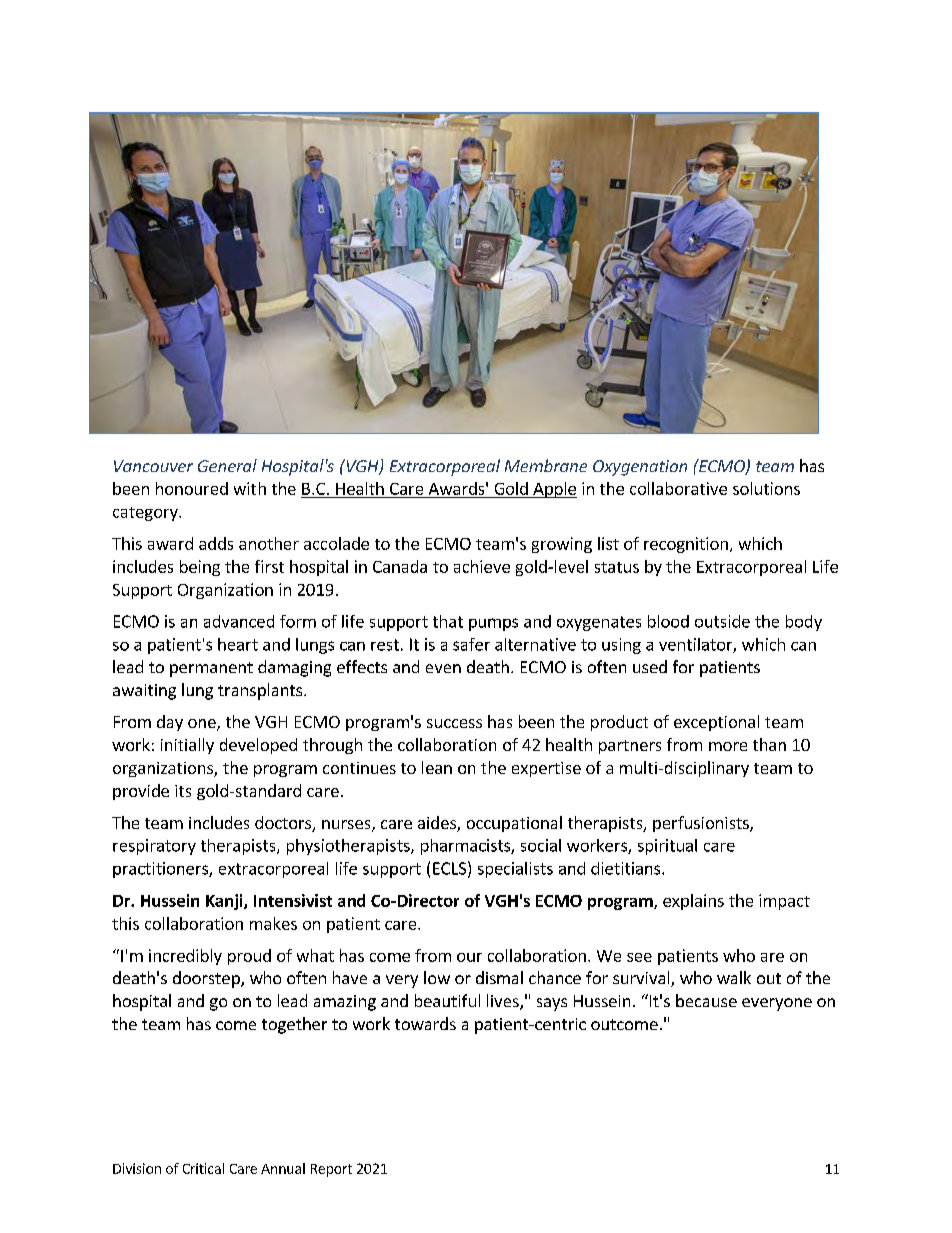 This image has height=1233, width=952. I want to click on Apple, so click(554, 490).
